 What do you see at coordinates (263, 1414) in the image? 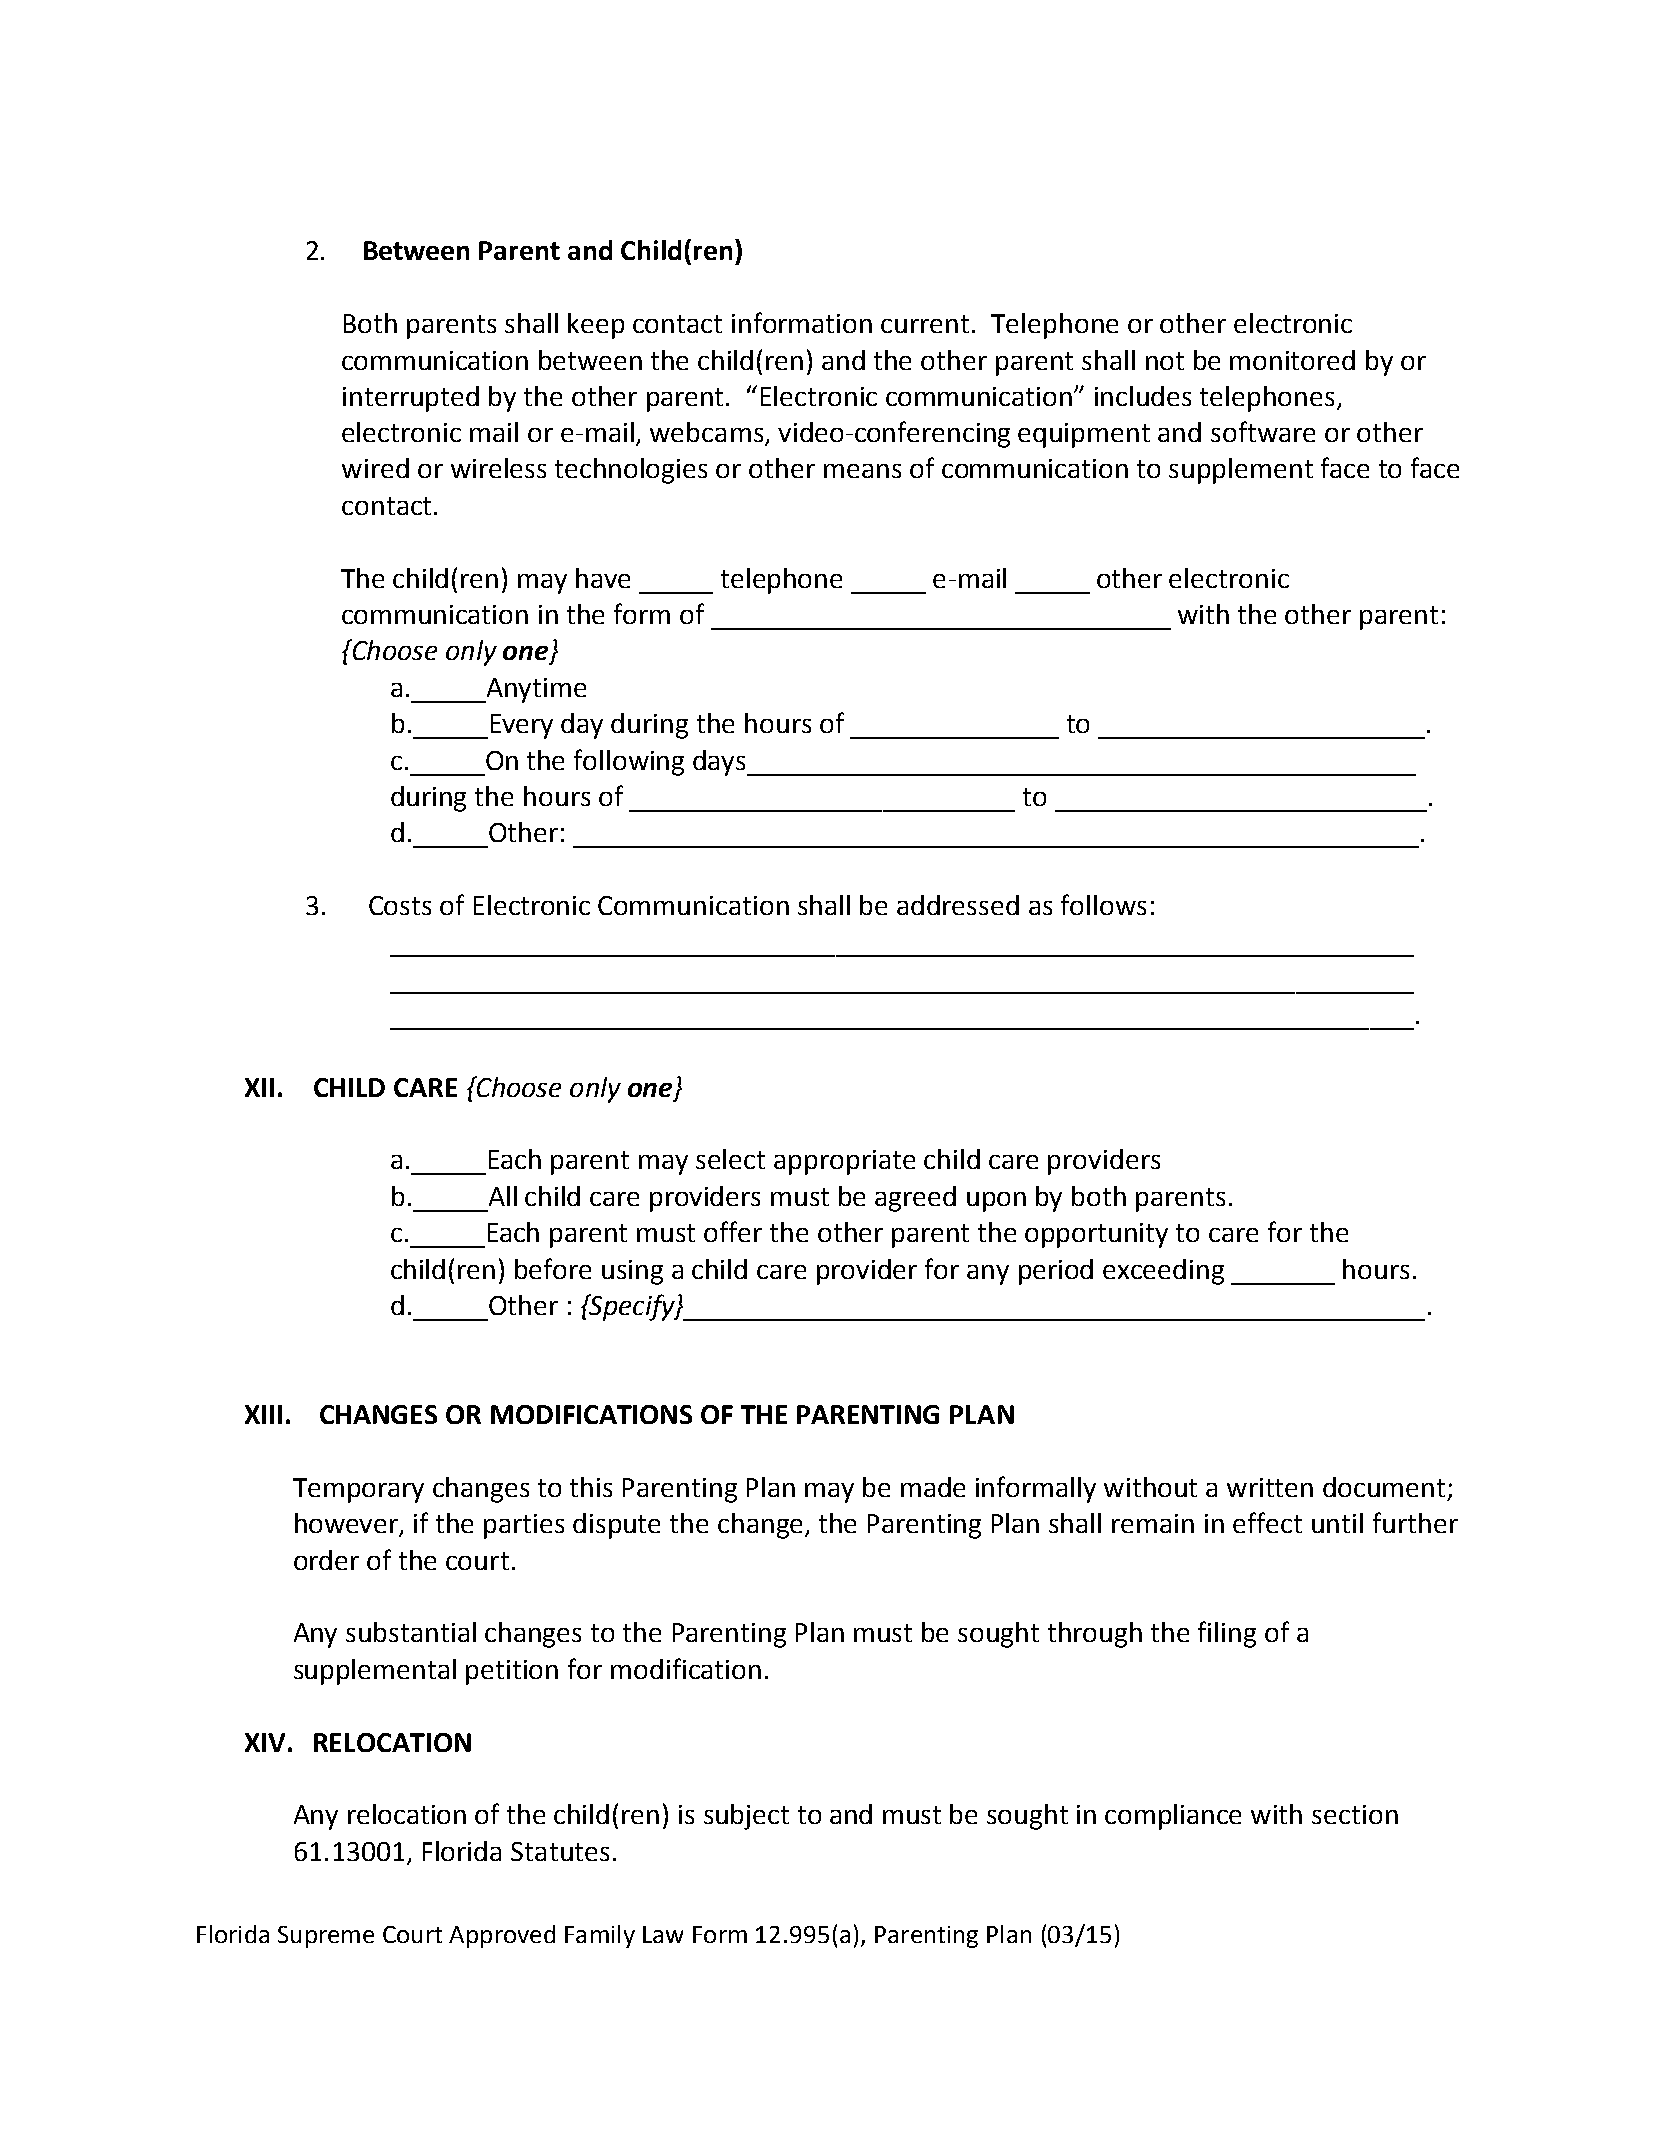
I see `XIII` at bounding box center [263, 1414].
